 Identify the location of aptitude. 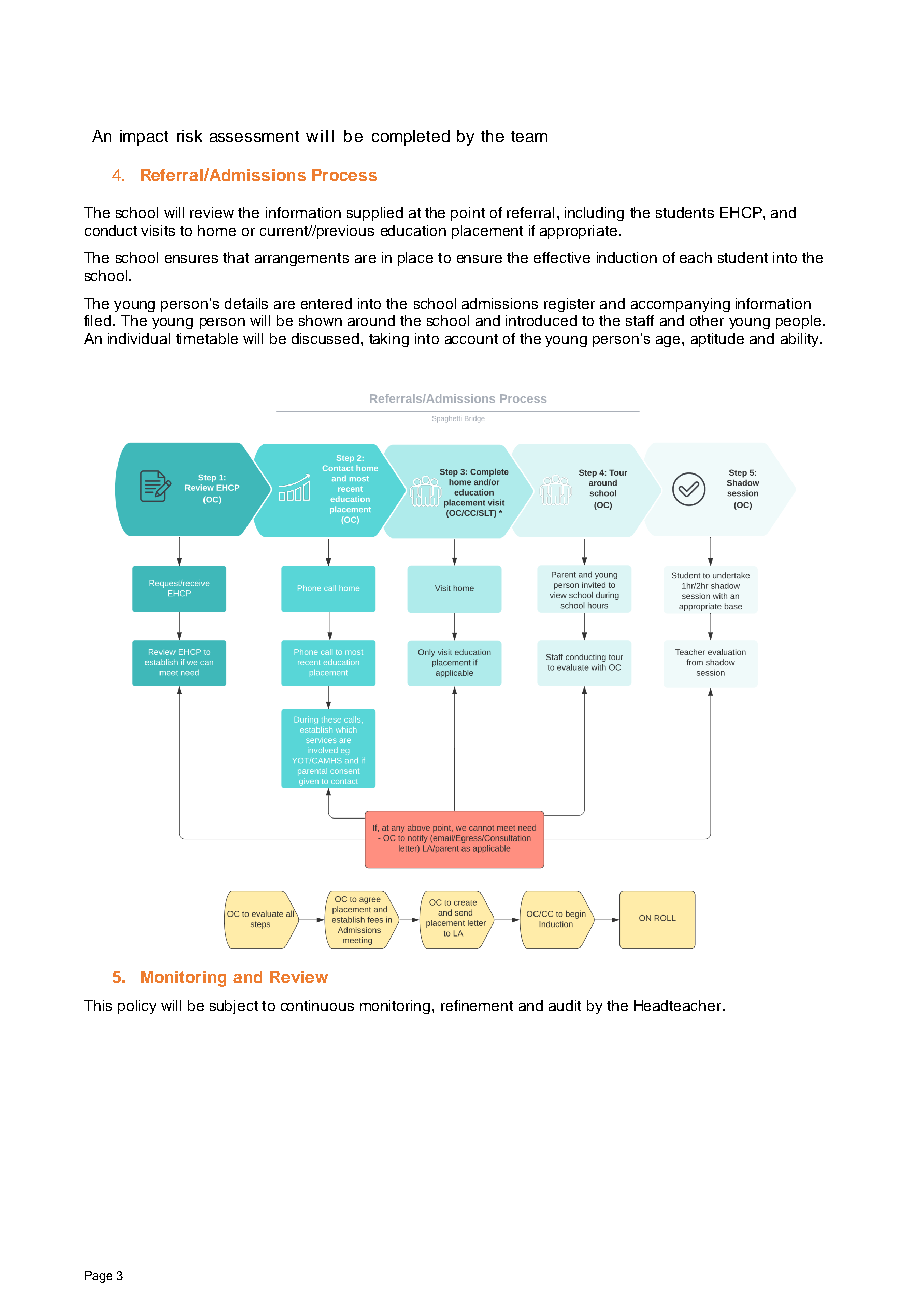
(717, 340).
